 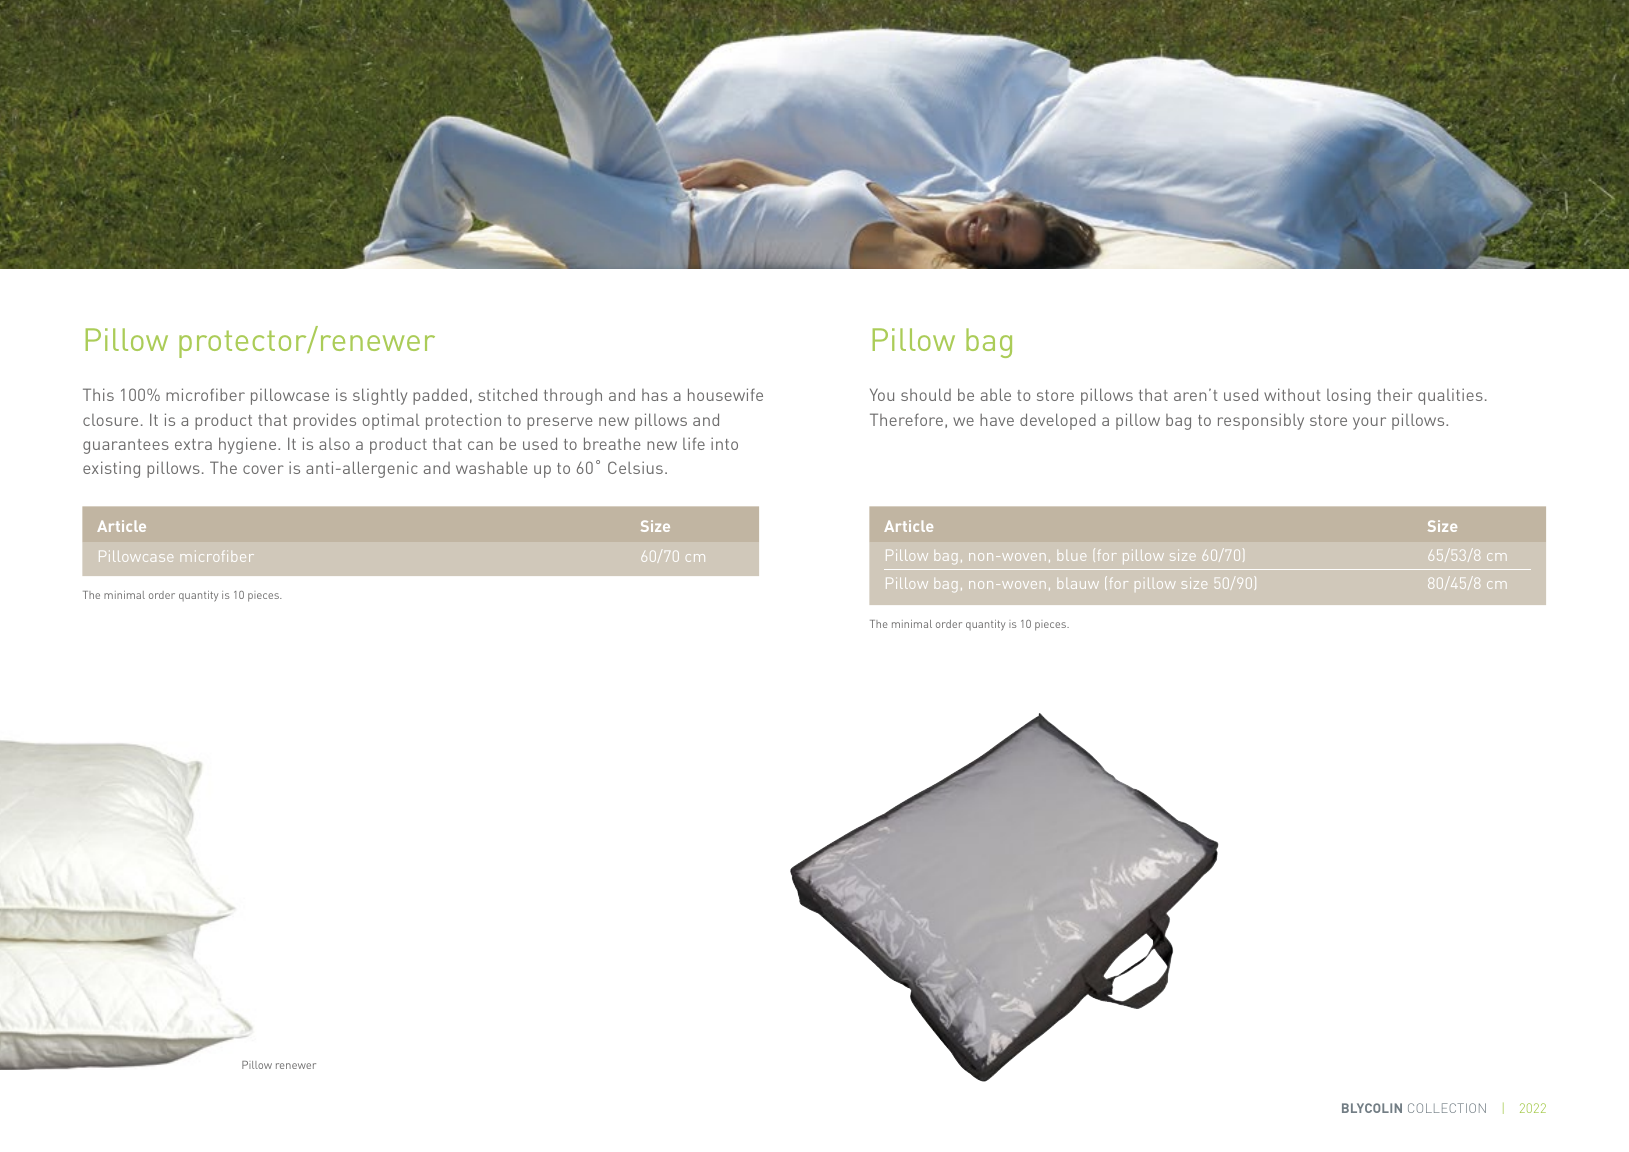 I want to click on existing, so click(x=111, y=469).
